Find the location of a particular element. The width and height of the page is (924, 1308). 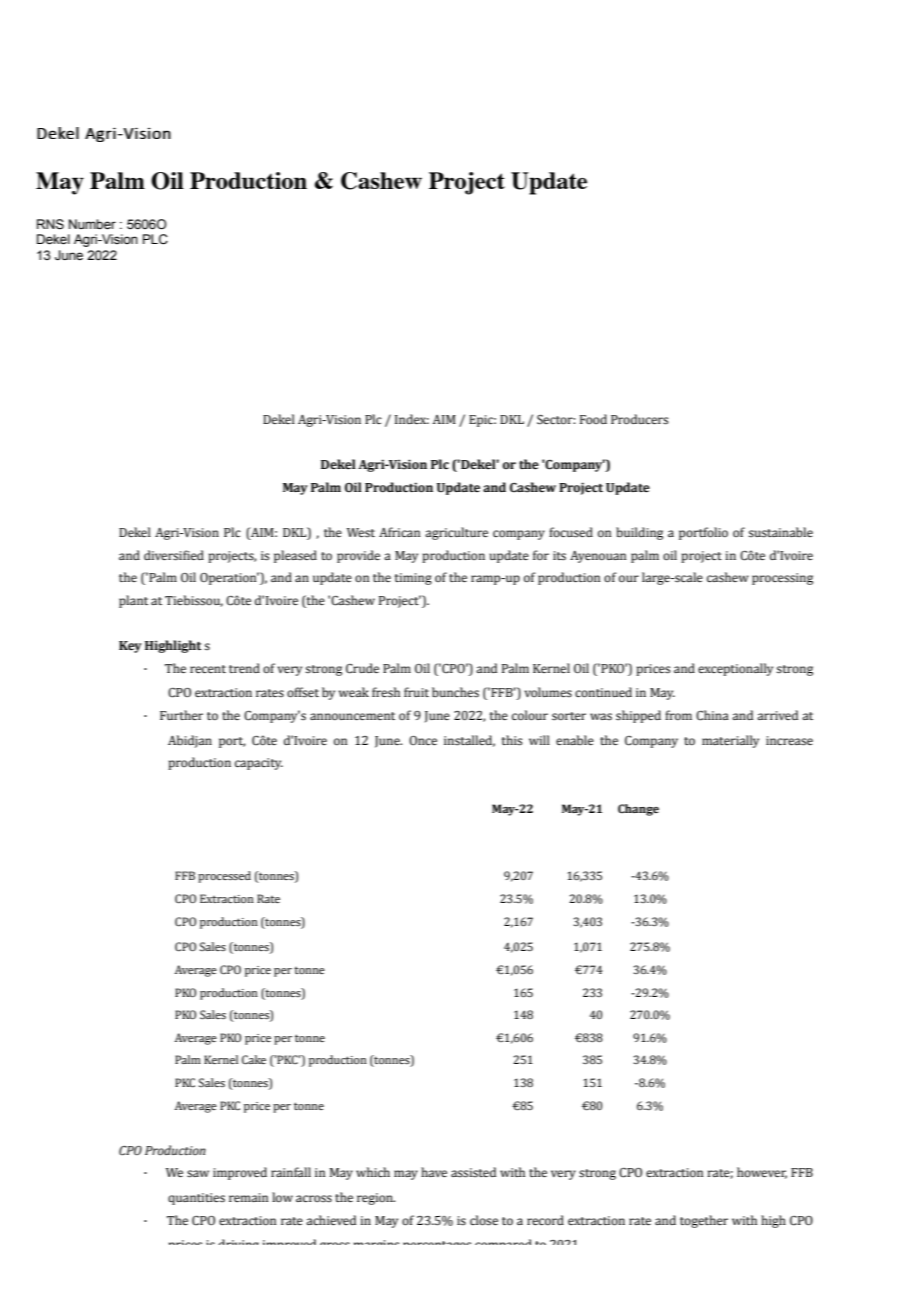

Once is located at coordinates (423, 740).
